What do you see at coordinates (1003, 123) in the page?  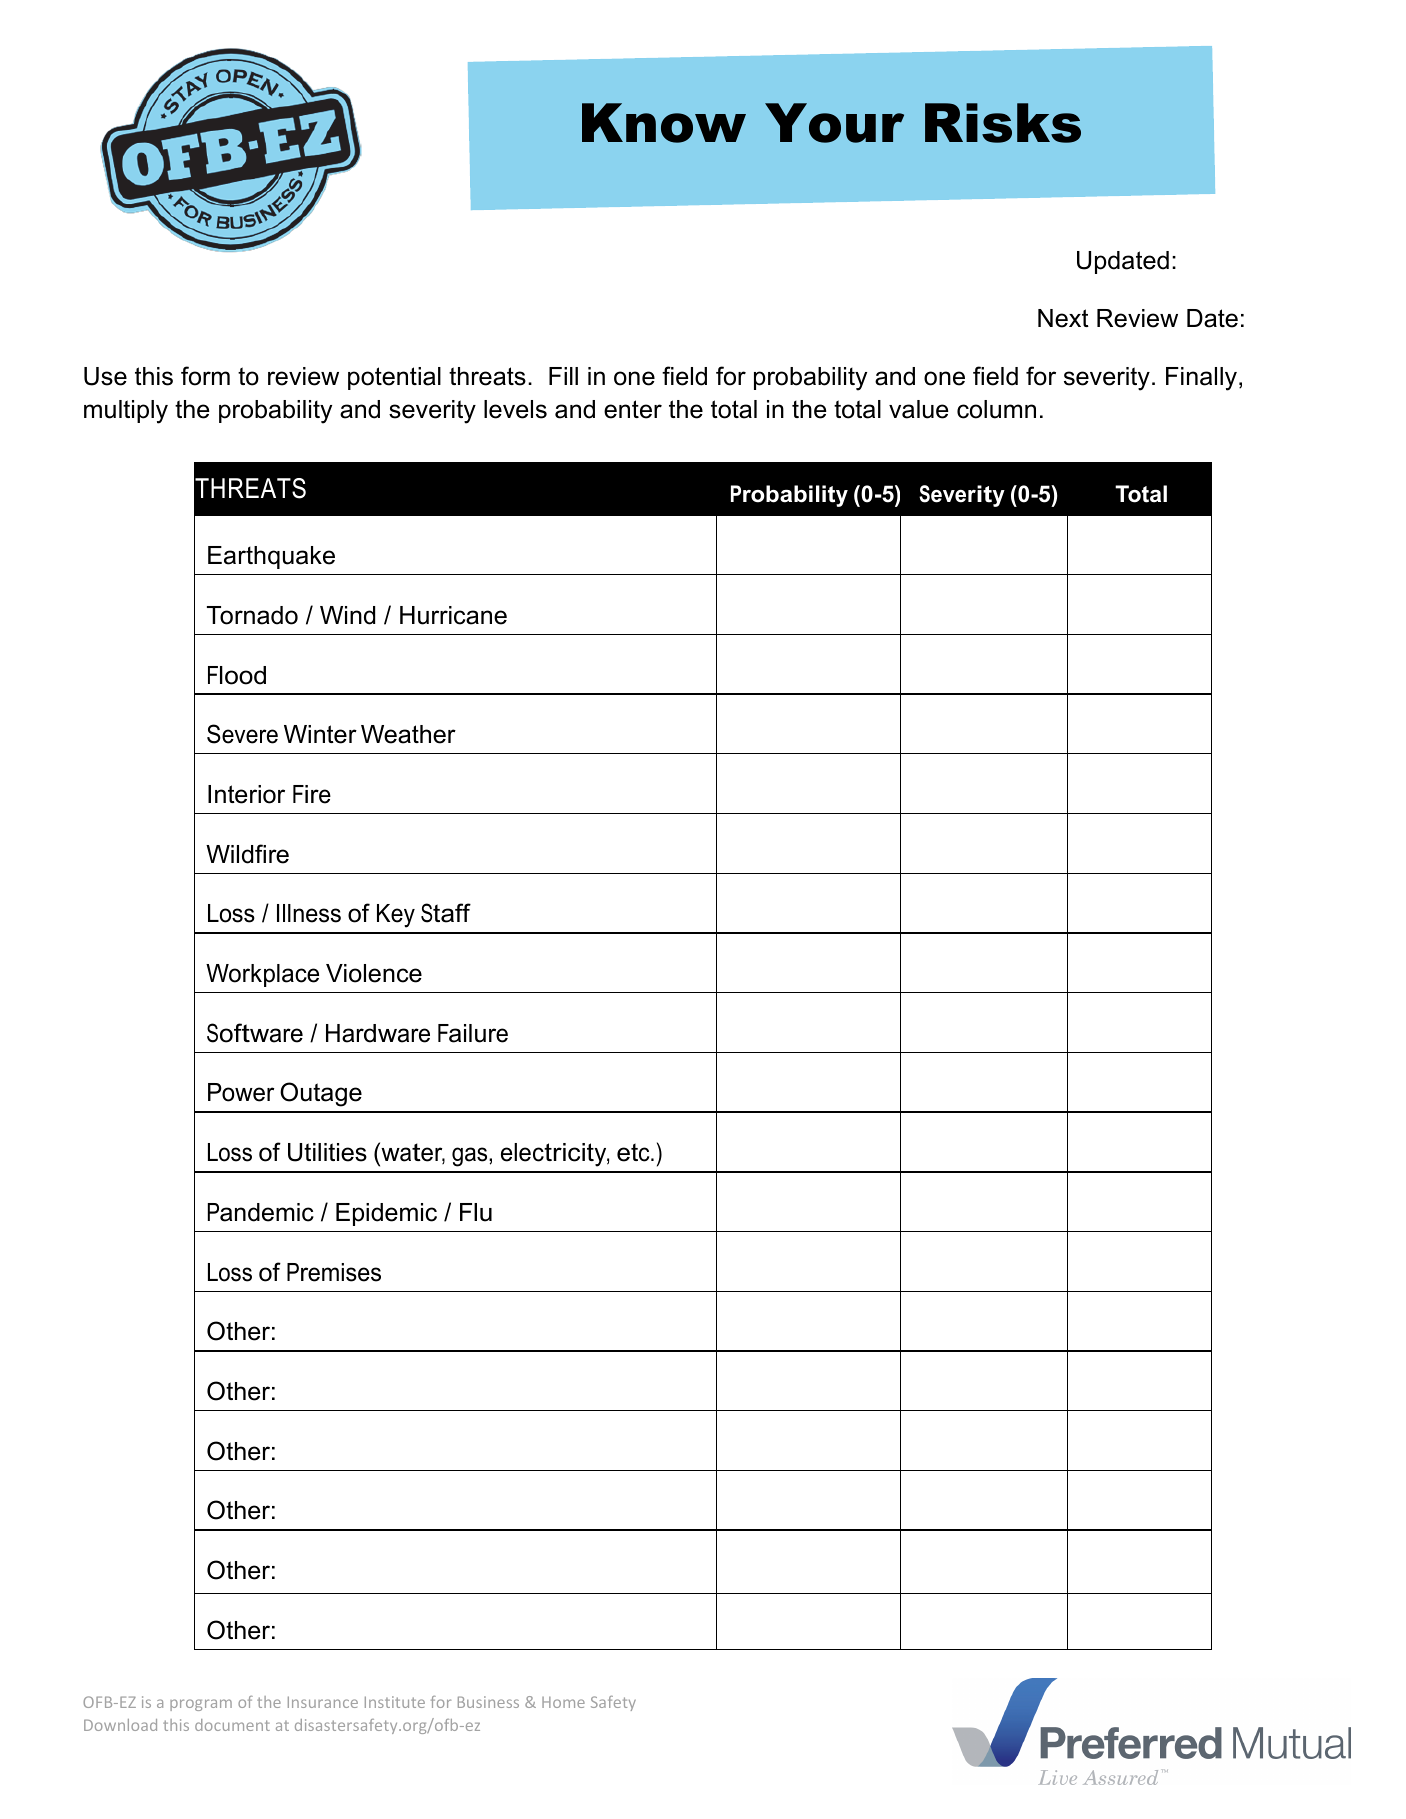 I see `Risks` at bounding box center [1003, 123].
